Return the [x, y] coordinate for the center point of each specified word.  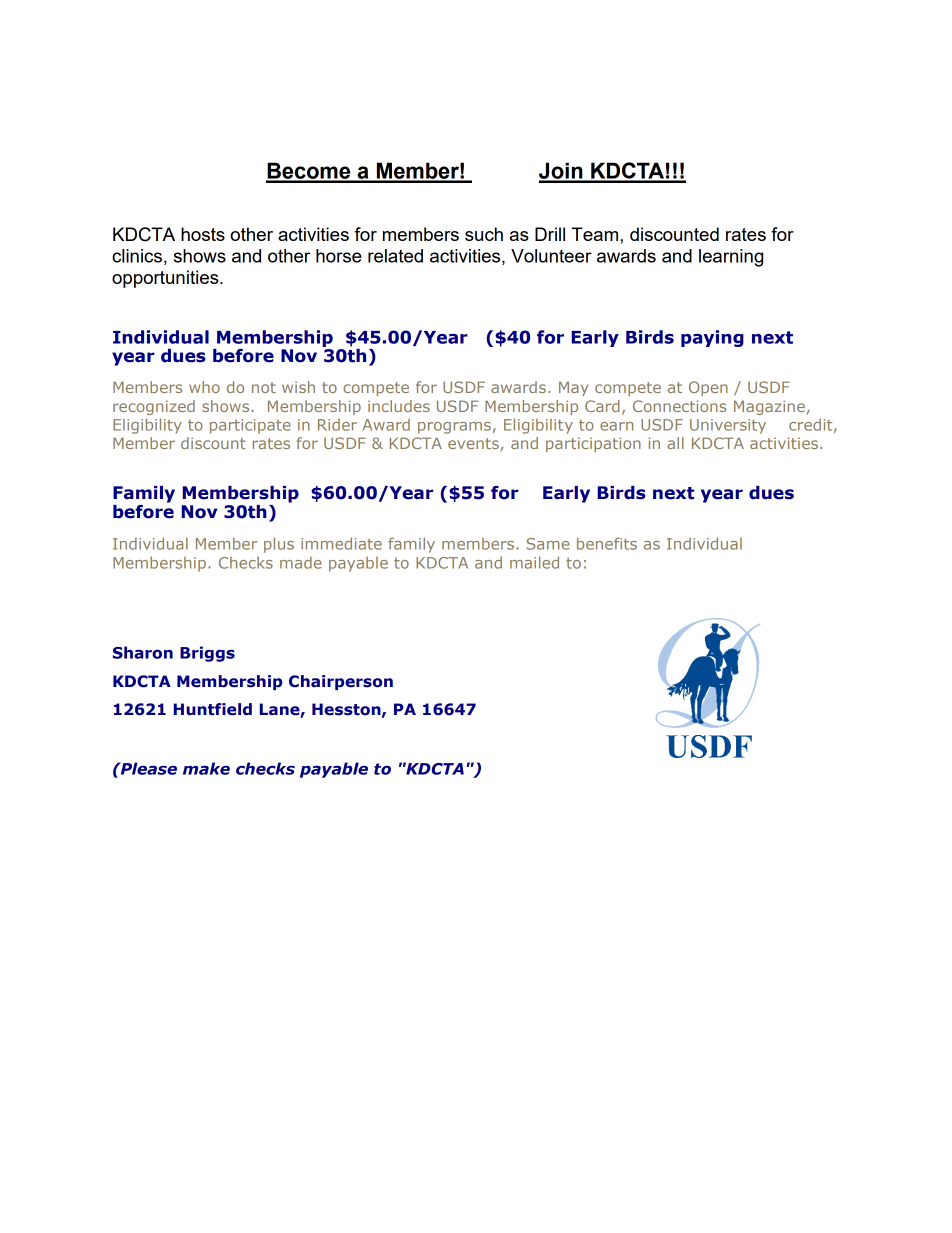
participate [250, 426]
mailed [534, 562]
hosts [203, 234]
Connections [679, 406]
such [484, 234]
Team [596, 234]
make [206, 768]
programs [454, 428]
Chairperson [341, 682]
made [301, 563]
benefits [607, 543]
